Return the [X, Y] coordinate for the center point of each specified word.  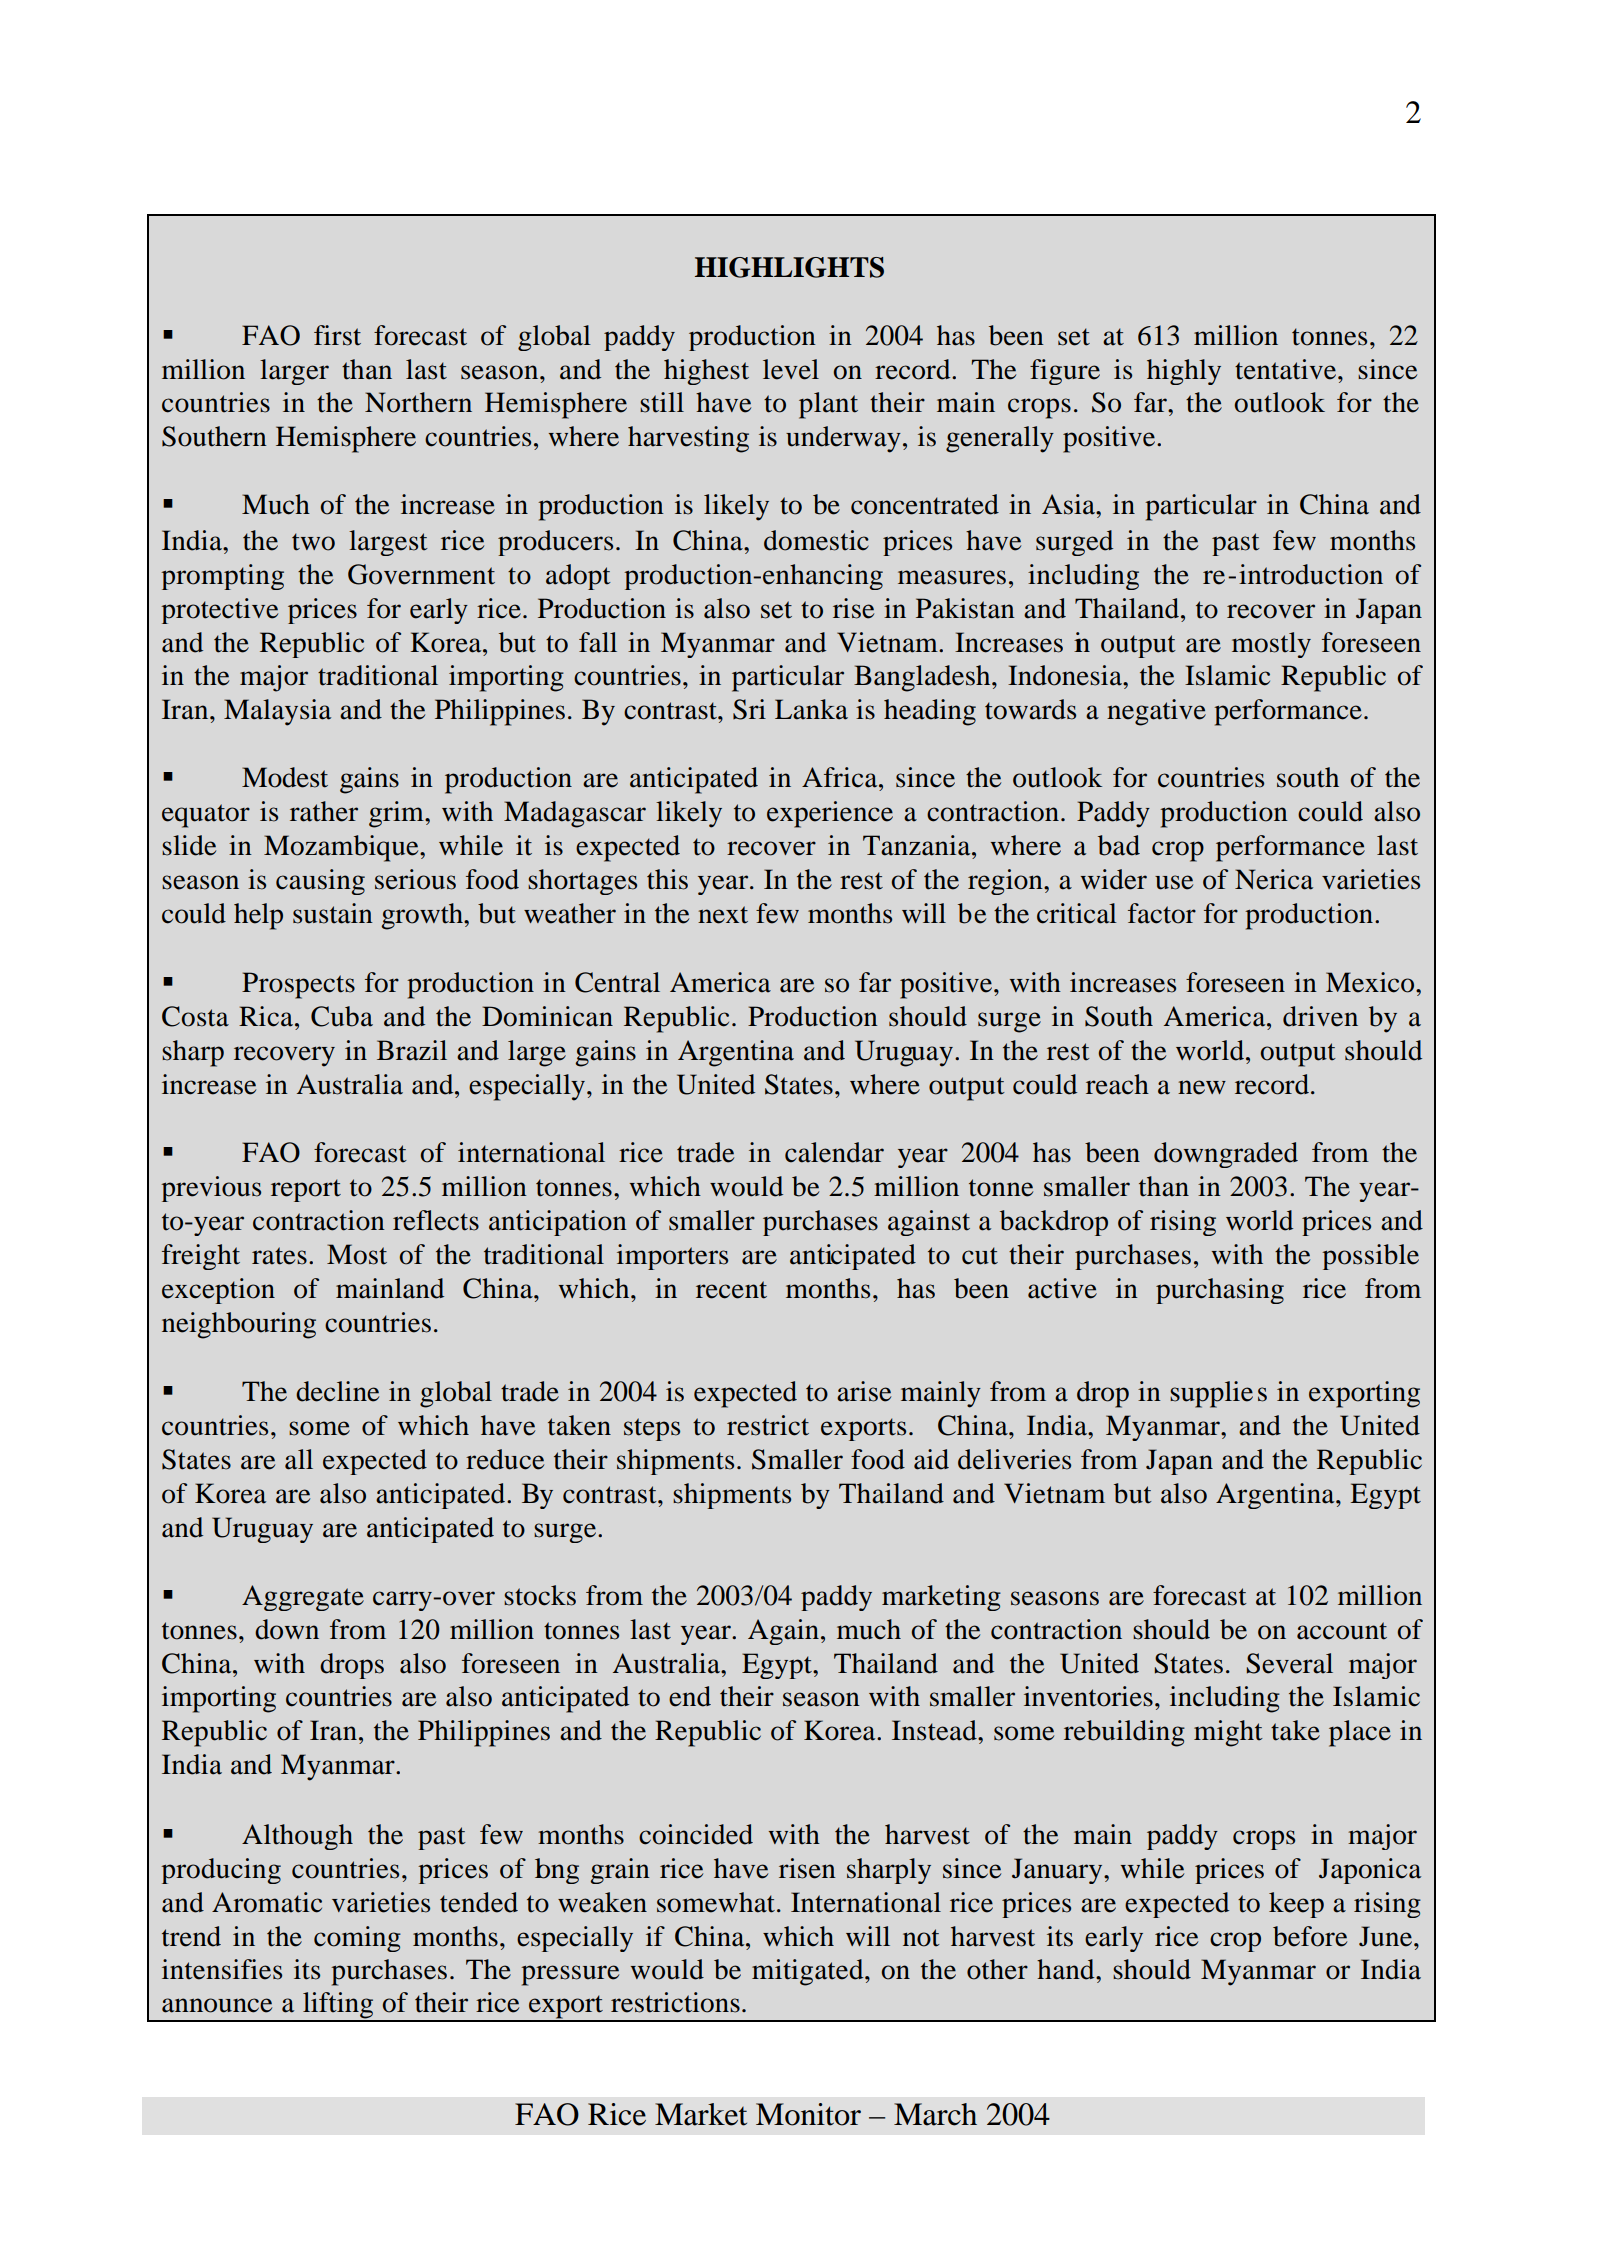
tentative [1287, 369]
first [337, 335]
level [791, 369]
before [1310, 1936]
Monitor [808, 2114]
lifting [338, 2006]
